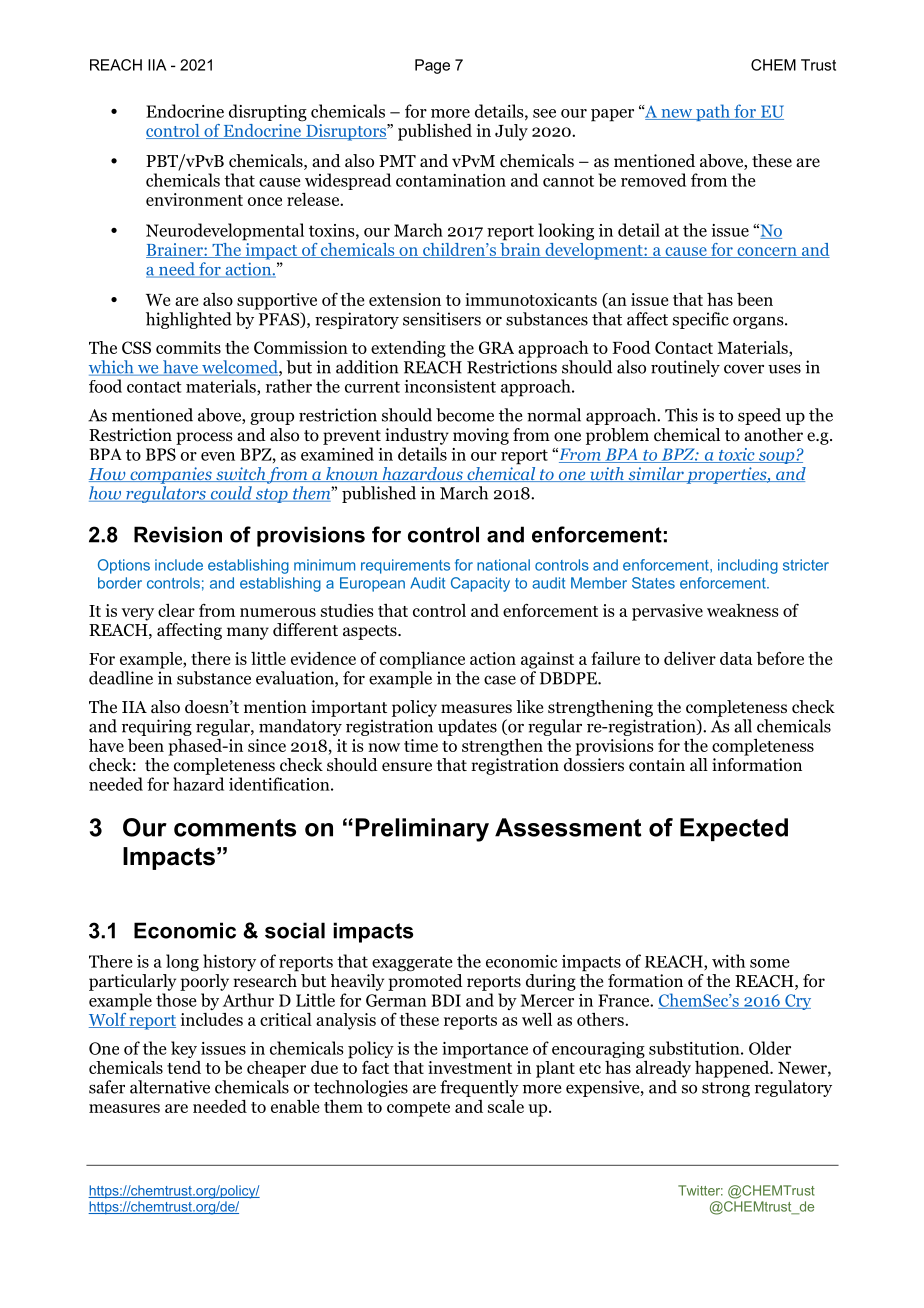 This document has height=1308, width=924. Describe the element at coordinates (743, 610) in the document. I see `weakness` at that location.
